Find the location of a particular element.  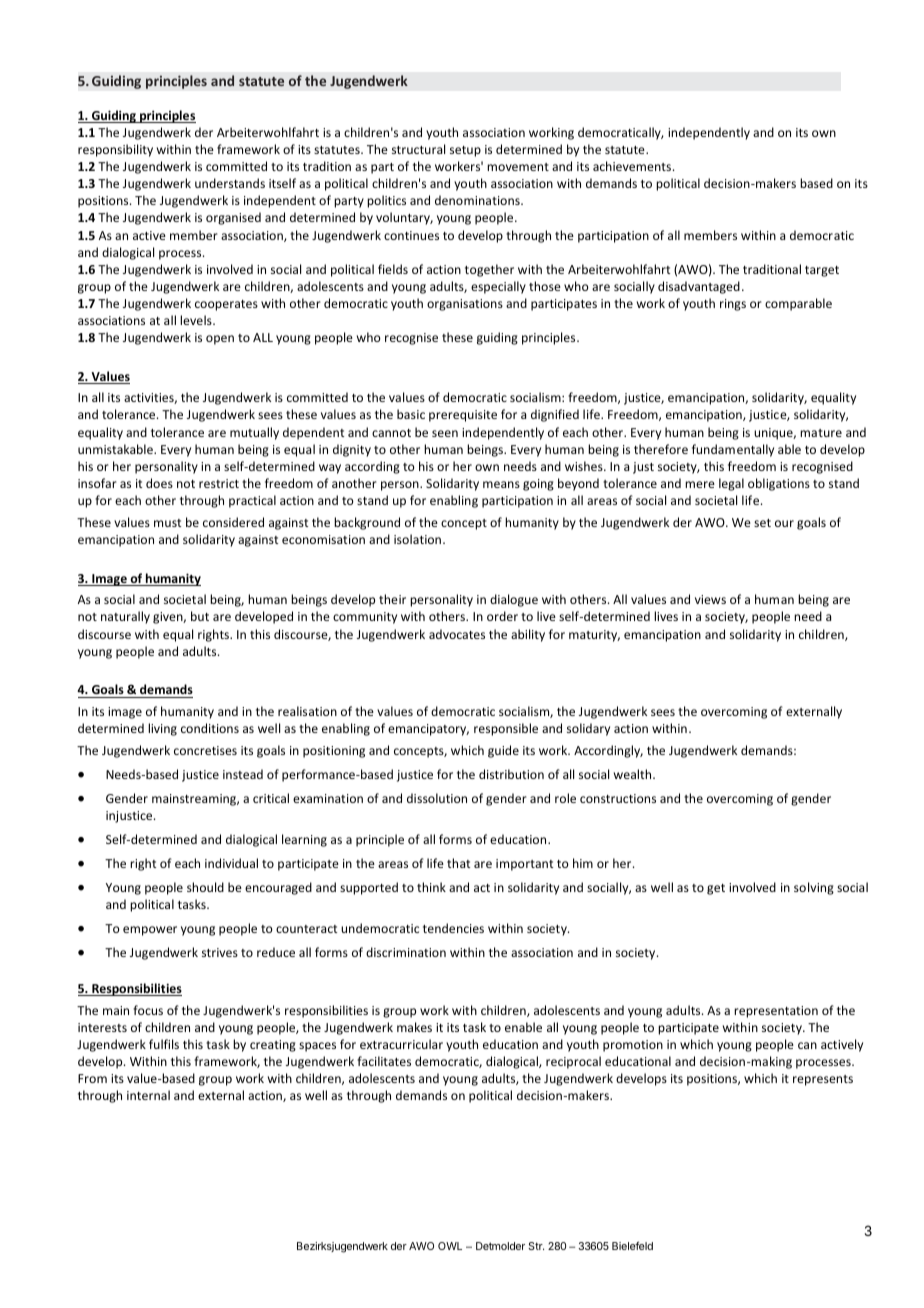

tendencies is located at coordinates (453, 928).
